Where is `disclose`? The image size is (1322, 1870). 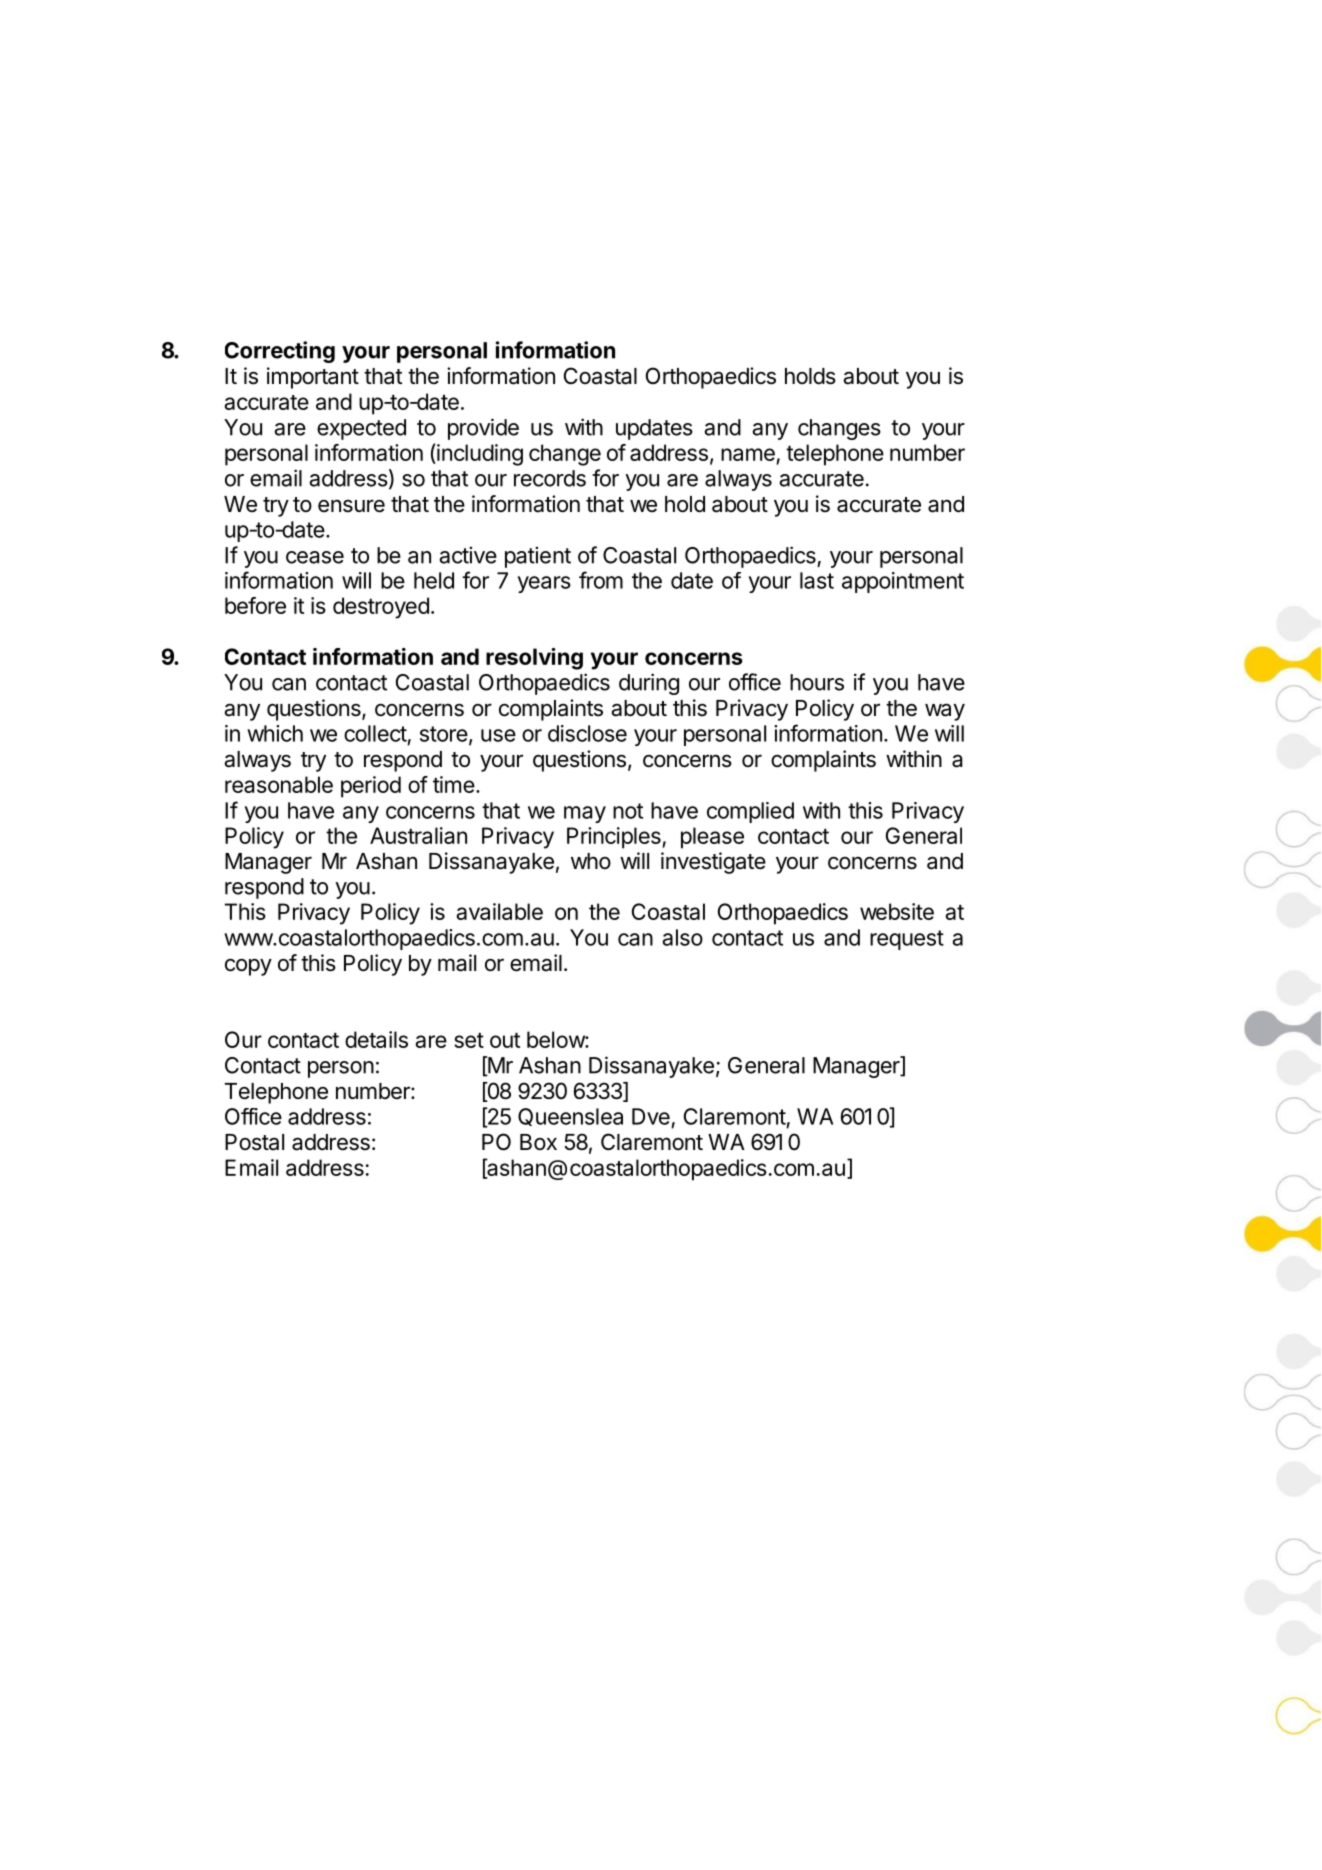 disclose is located at coordinates (587, 733).
